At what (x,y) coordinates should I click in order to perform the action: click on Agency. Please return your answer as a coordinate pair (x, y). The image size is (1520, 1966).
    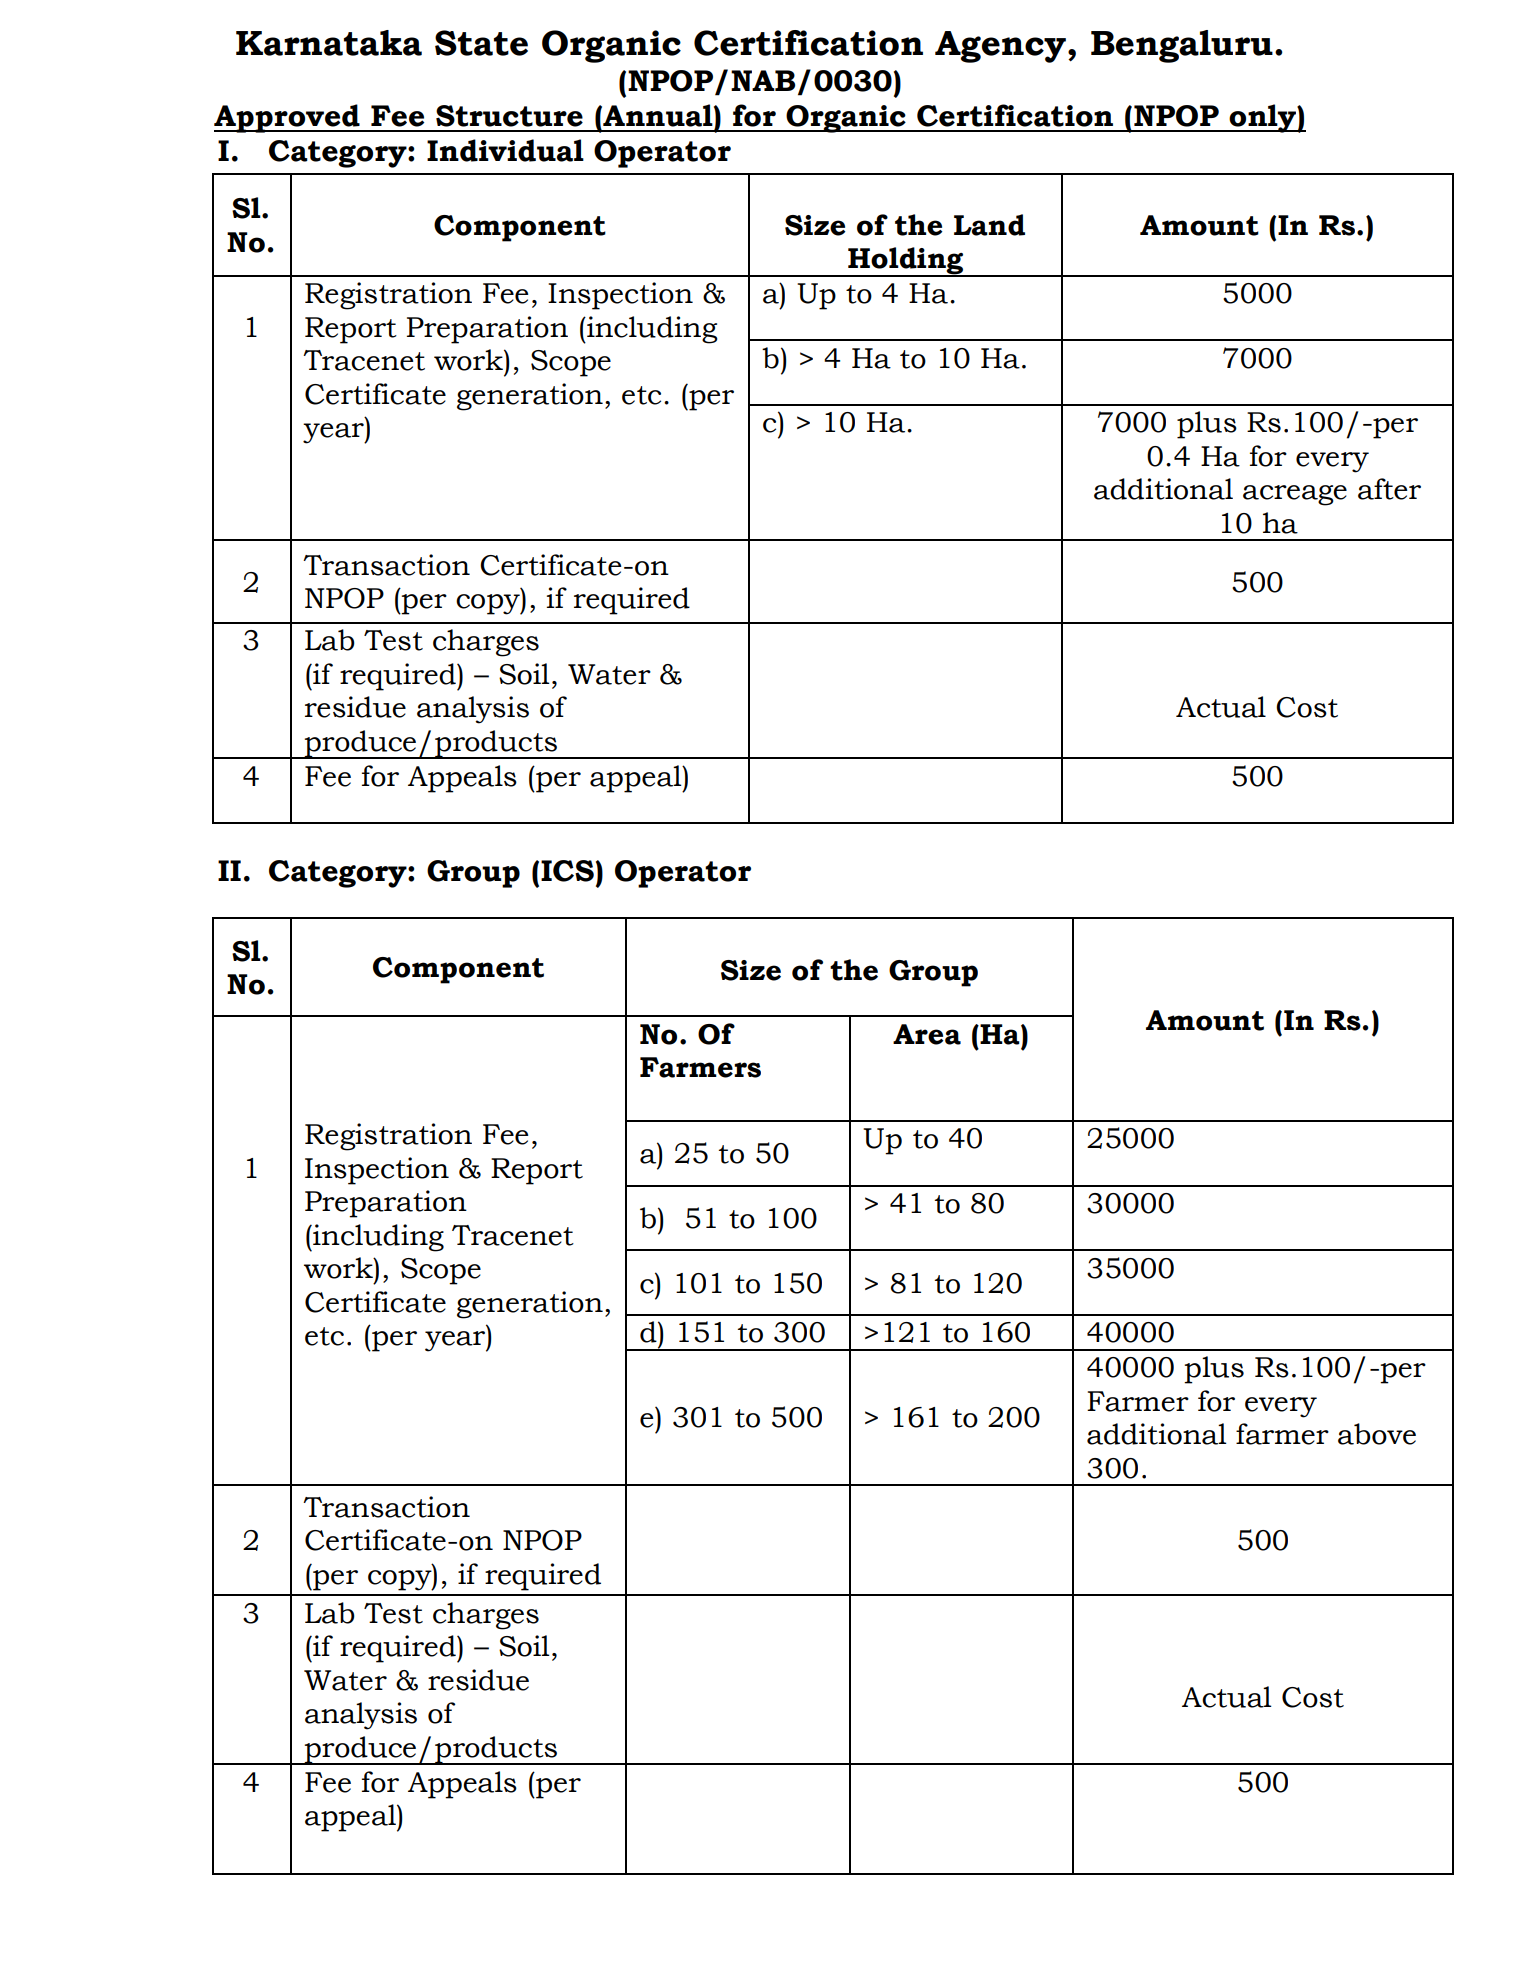
    Looking at the image, I should click on (1000, 47).
